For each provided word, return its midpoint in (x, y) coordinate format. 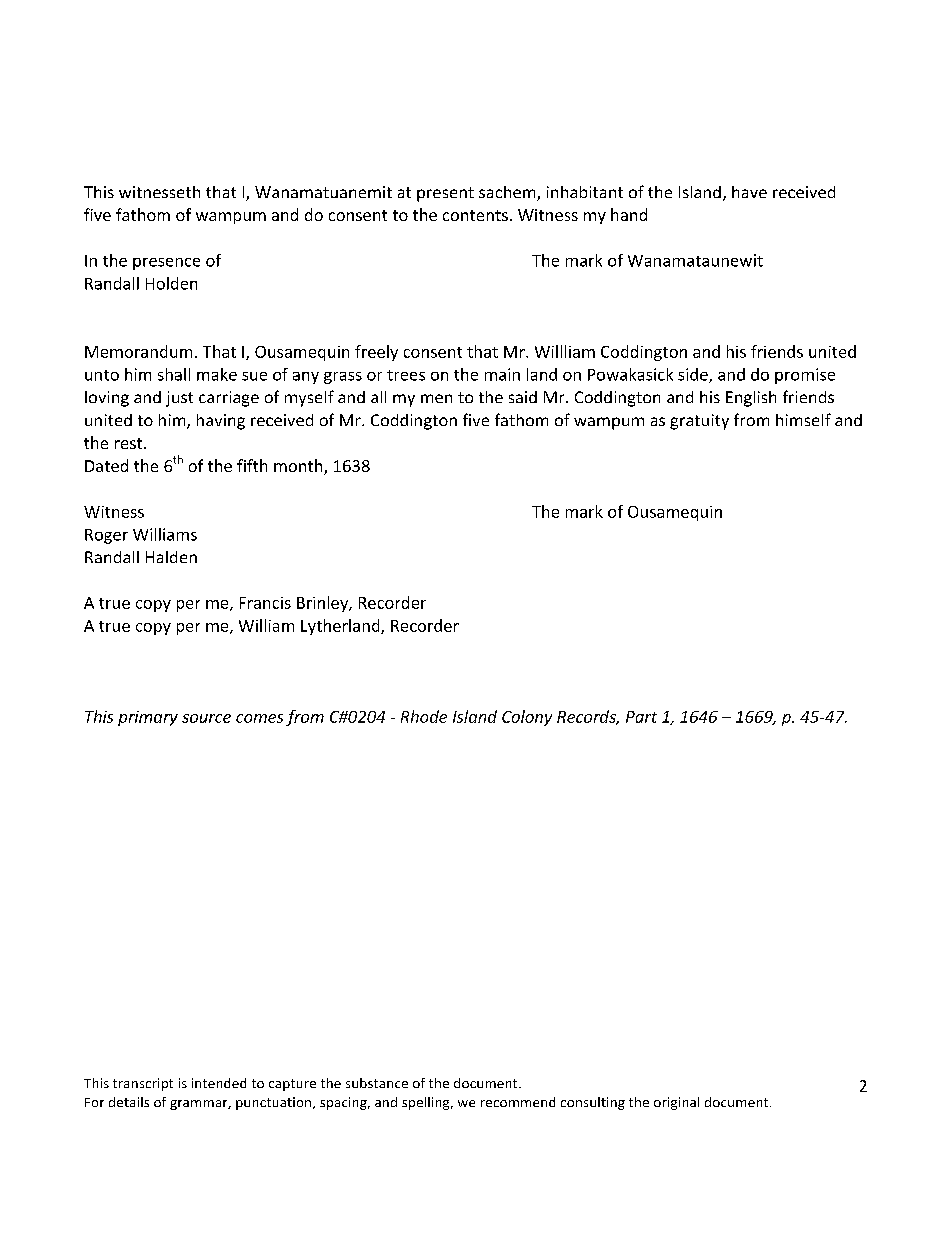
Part (641, 717)
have (749, 192)
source (206, 718)
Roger (106, 536)
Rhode (424, 716)
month (299, 467)
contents (475, 215)
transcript (143, 1084)
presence (166, 264)
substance (377, 1083)
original (676, 1103)
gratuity (699, 422)
